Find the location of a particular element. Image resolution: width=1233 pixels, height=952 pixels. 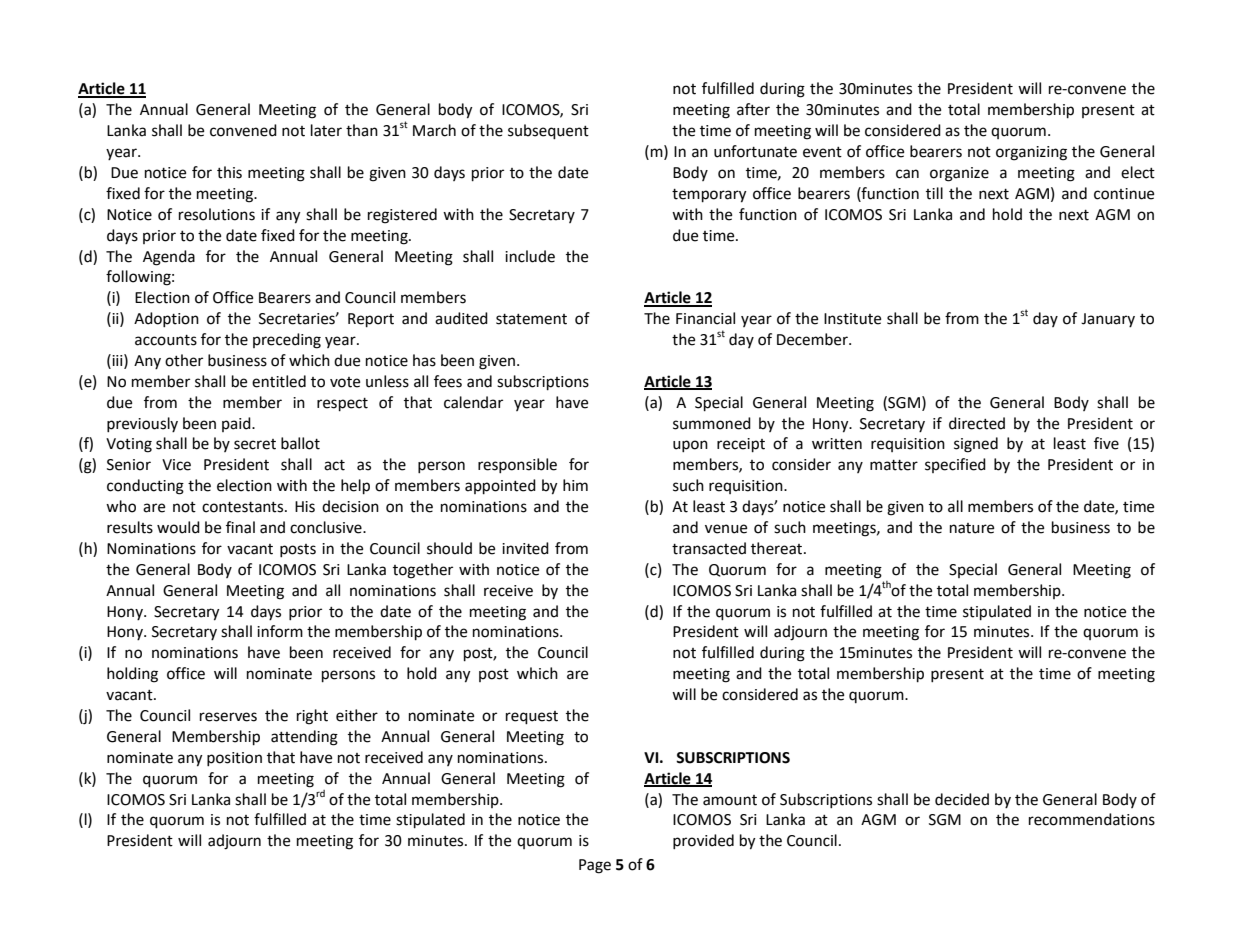

later is located at coordinates (326, 130).
